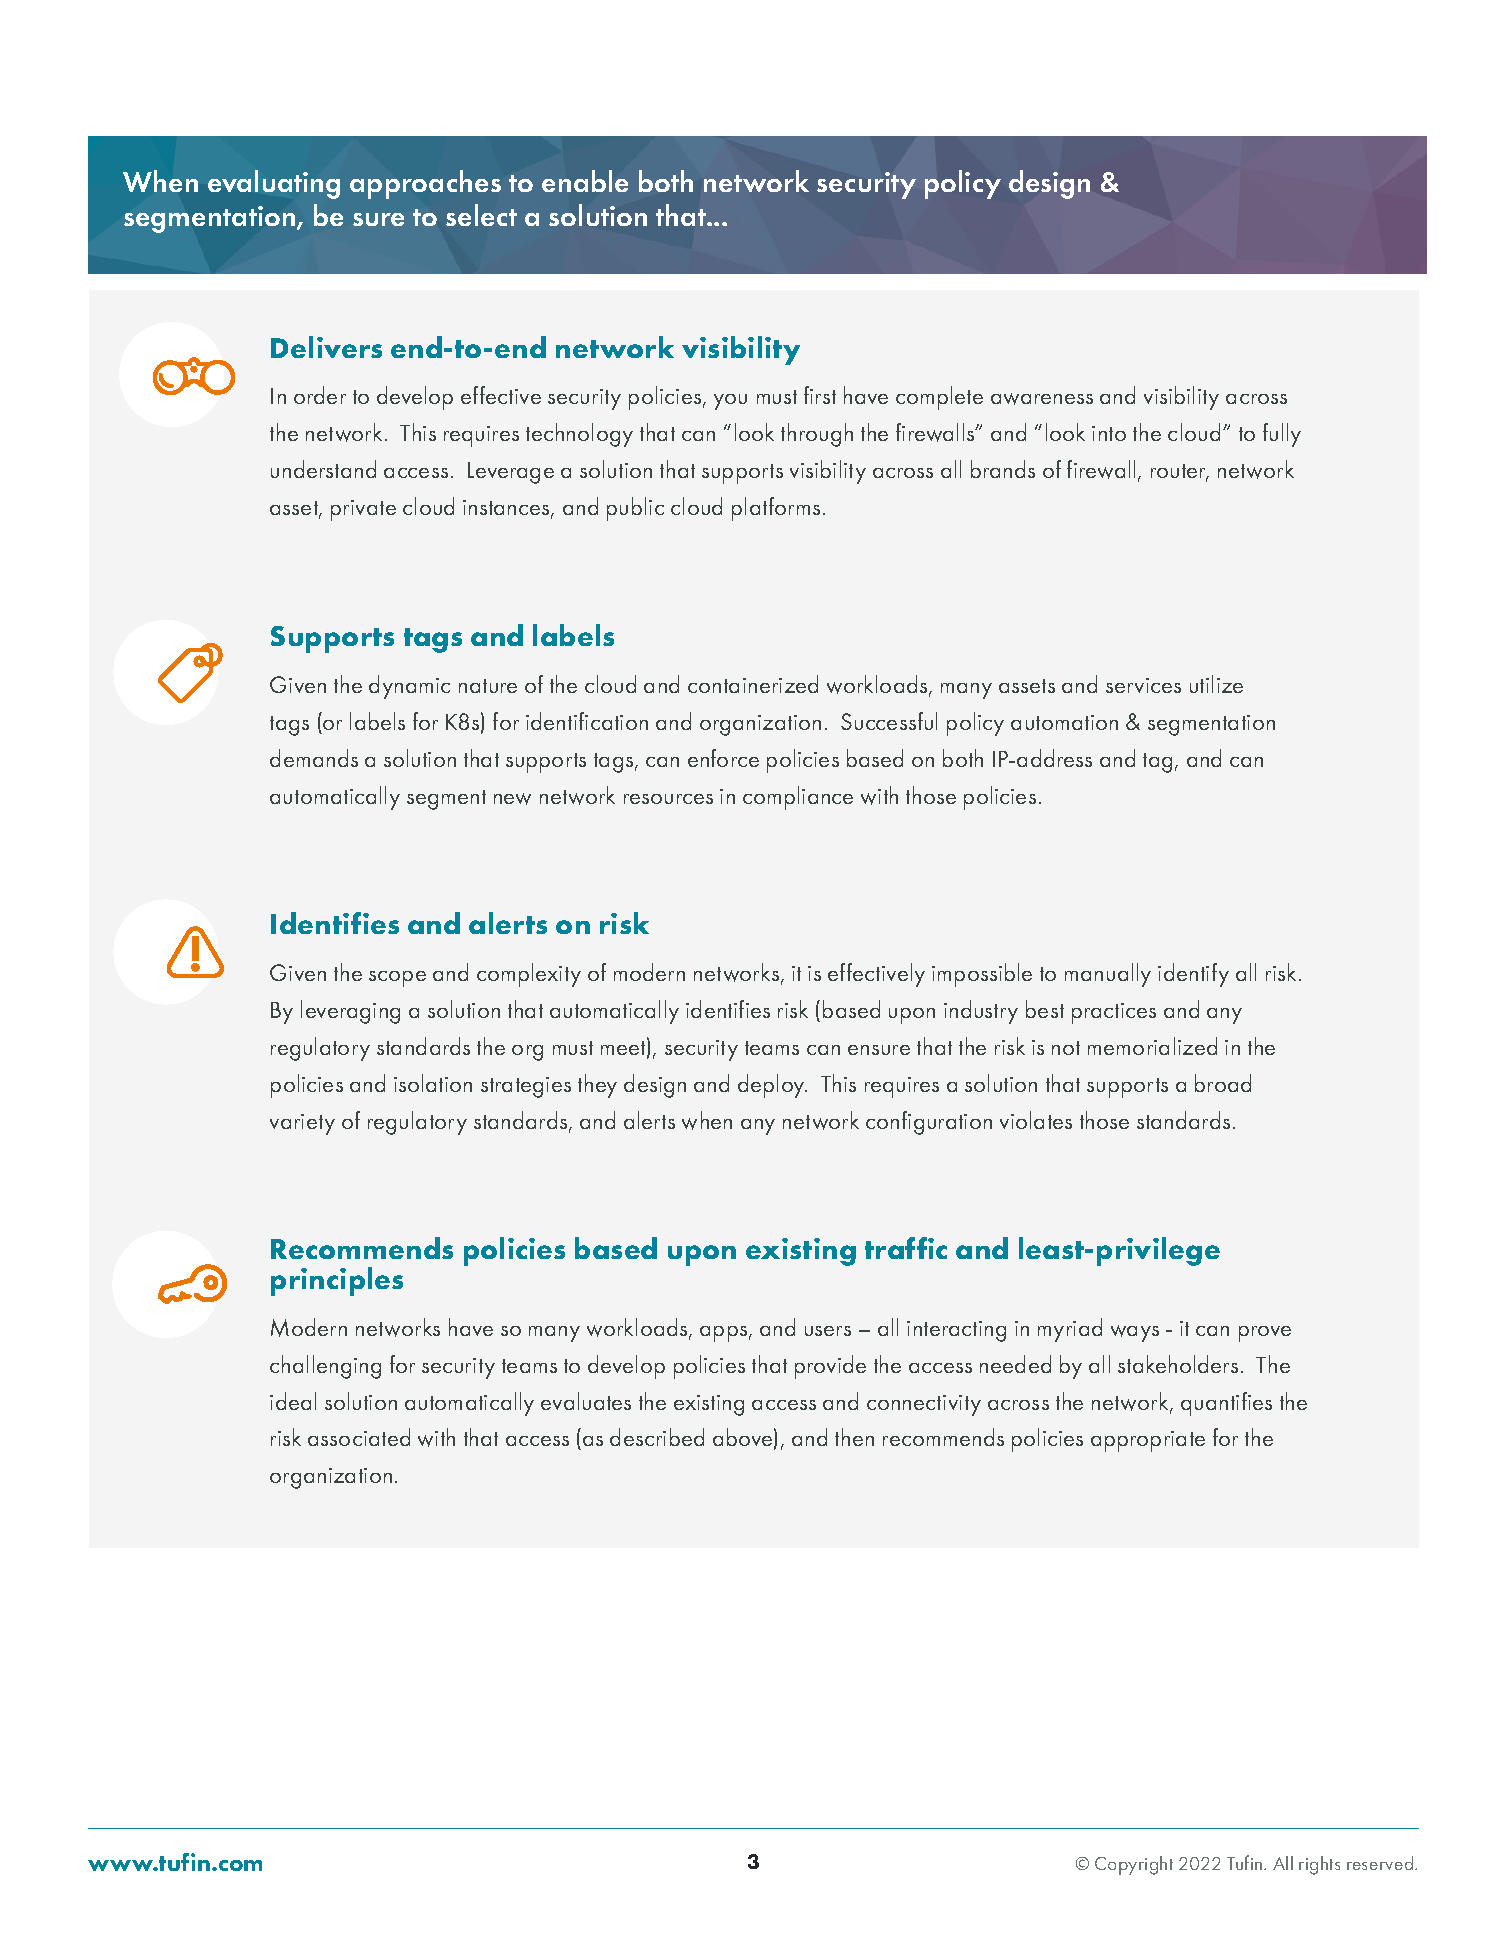 This screenshot has width=1508, height=1951. Describe the element at coordinates (1179, 473) in the screenshot. I see `router` at that location.
